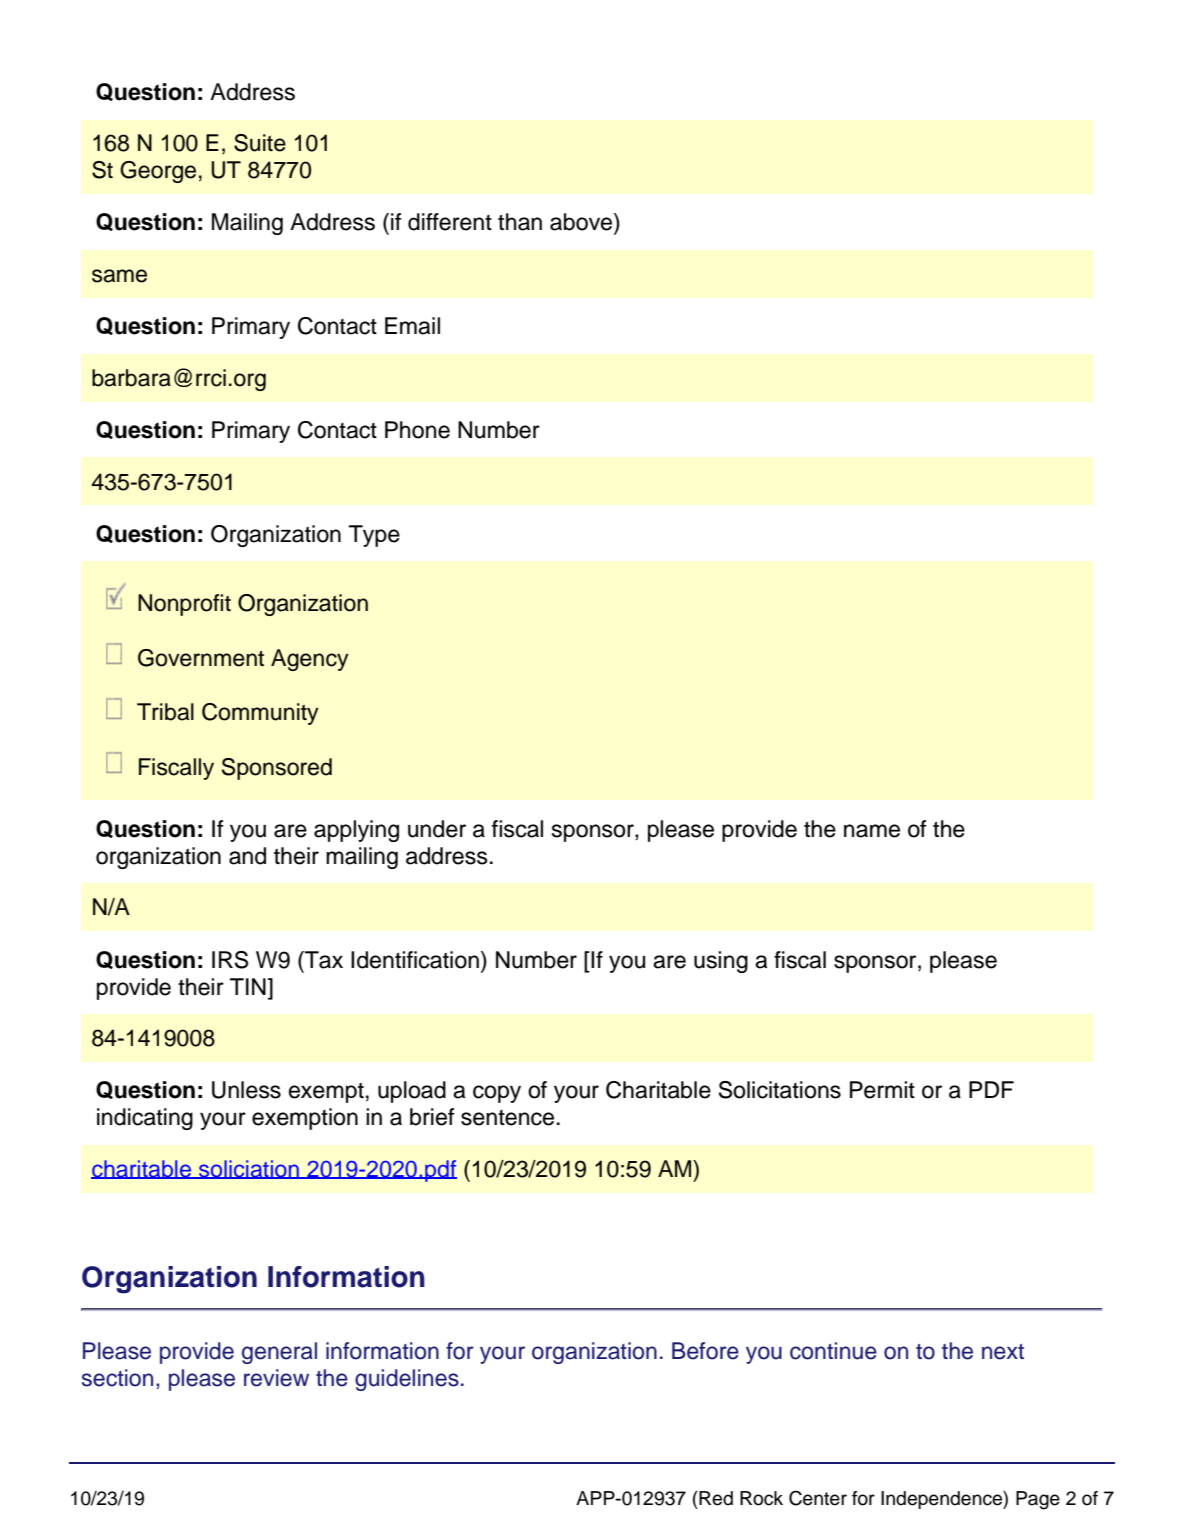 Image resolution: width=1184 pixels, height=1532 pixels. Describe the element at coordinates (437, 829) in the image. I see `under` at that location.
